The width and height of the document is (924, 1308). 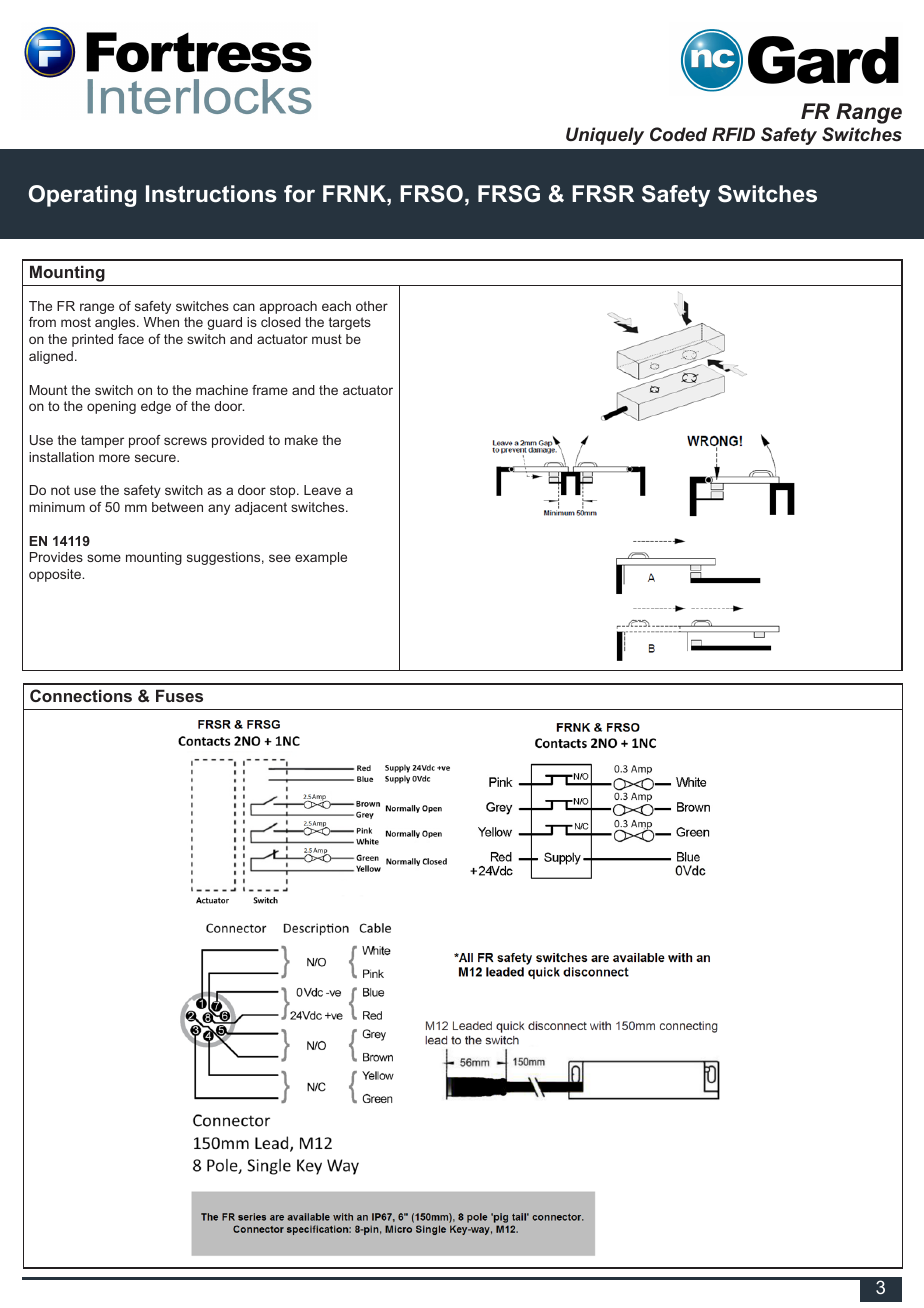 What do you see at coordinates (322, 490) in the document?
I see `Leave` at bounding box center [322, 490].
